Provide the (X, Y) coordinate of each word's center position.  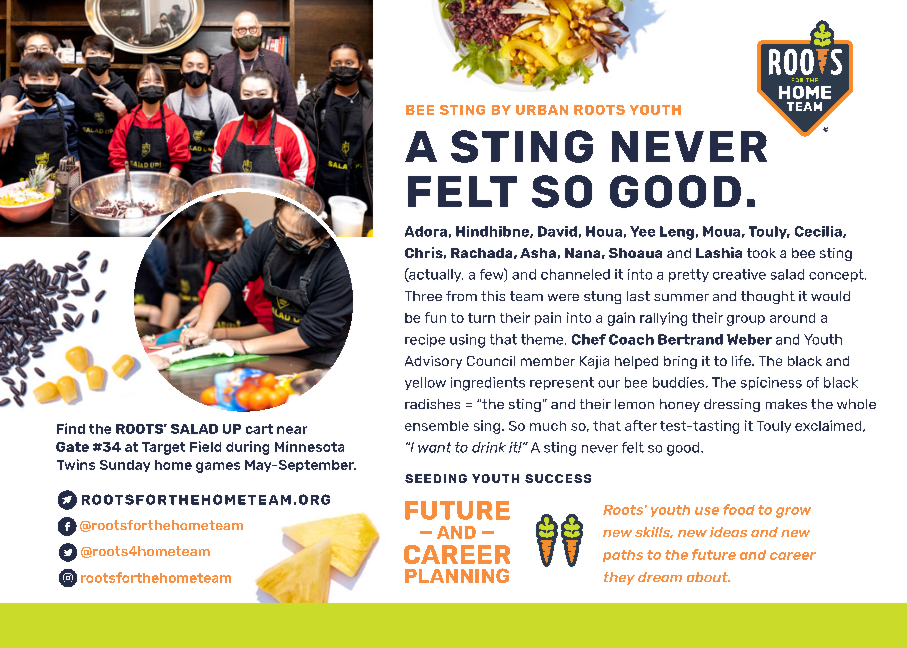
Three (423, 296)
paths (623, 556)
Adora (426, 231)
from (461, 296)
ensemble (437, 426)
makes (786, 404)
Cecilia (819, 232)
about (708, 577)
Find (71, 428)
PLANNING (457, 575)
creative (739, 274)
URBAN (542, 110)
